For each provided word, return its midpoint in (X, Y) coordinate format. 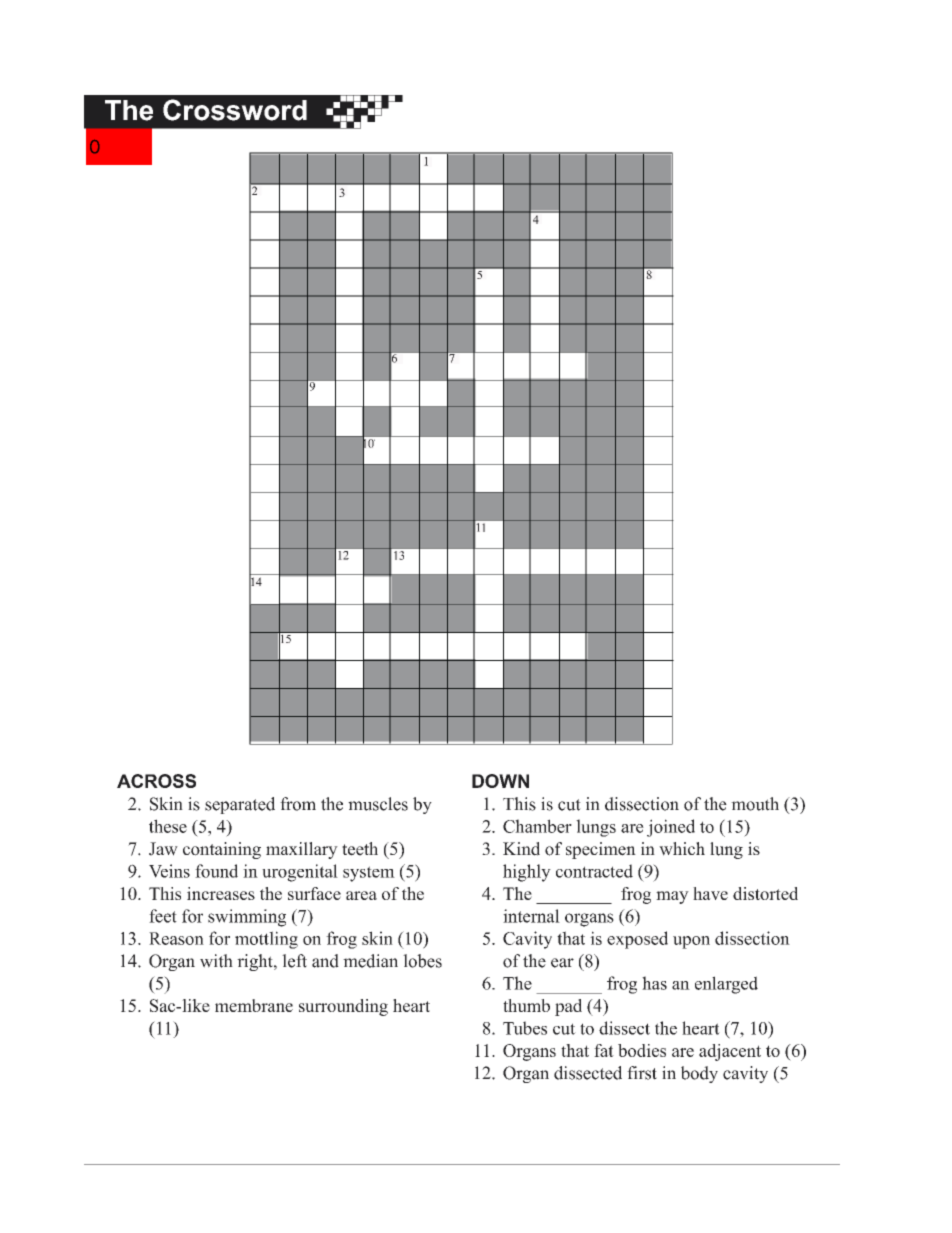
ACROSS (156, 781)
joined (671, 828)
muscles (378, 804)
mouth (755, 804)
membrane (254, 1005)
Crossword (235, 110)
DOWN (500, 781)
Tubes (525, 1028)
